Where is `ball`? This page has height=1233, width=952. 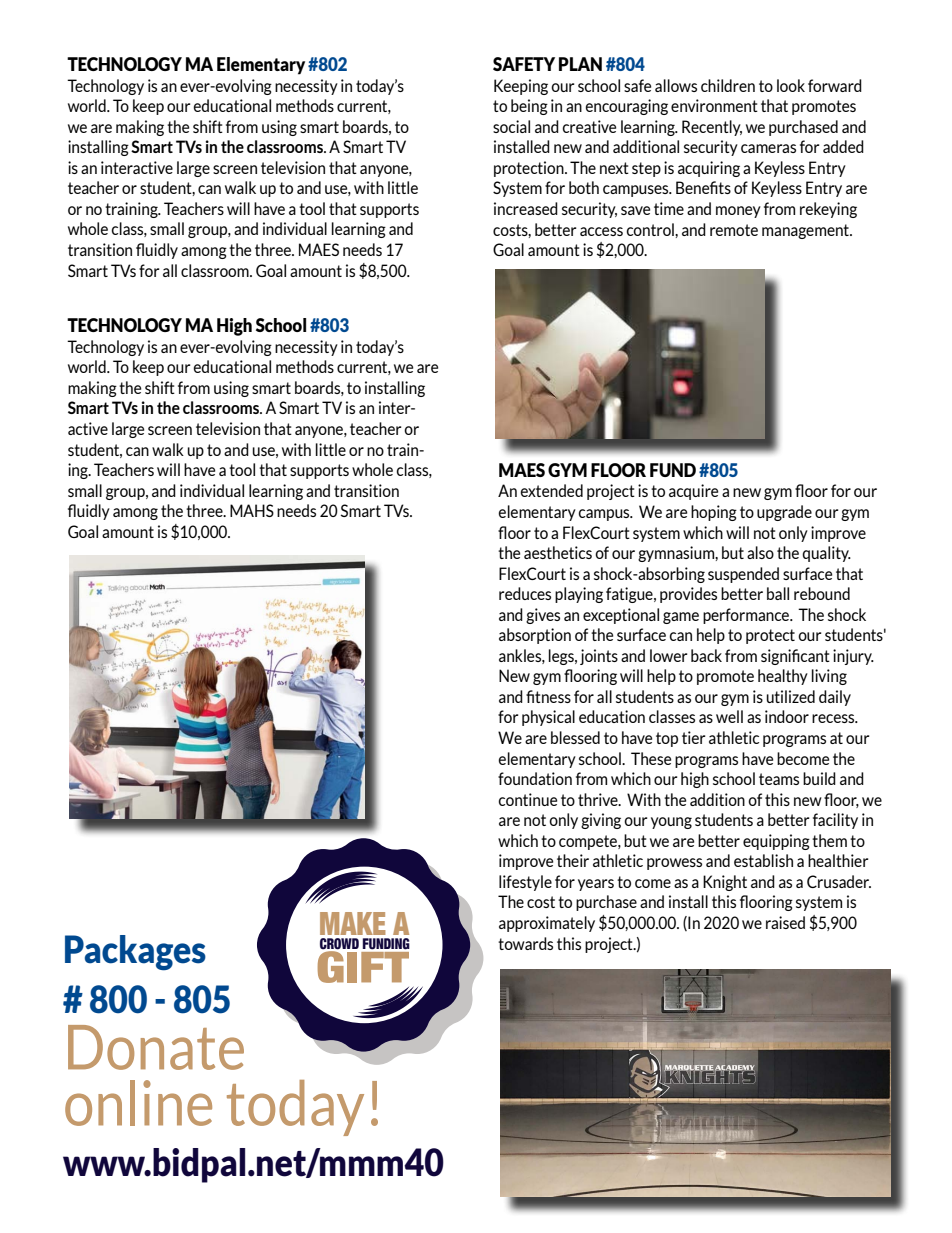 ball is located at coordinates (778, 593).
